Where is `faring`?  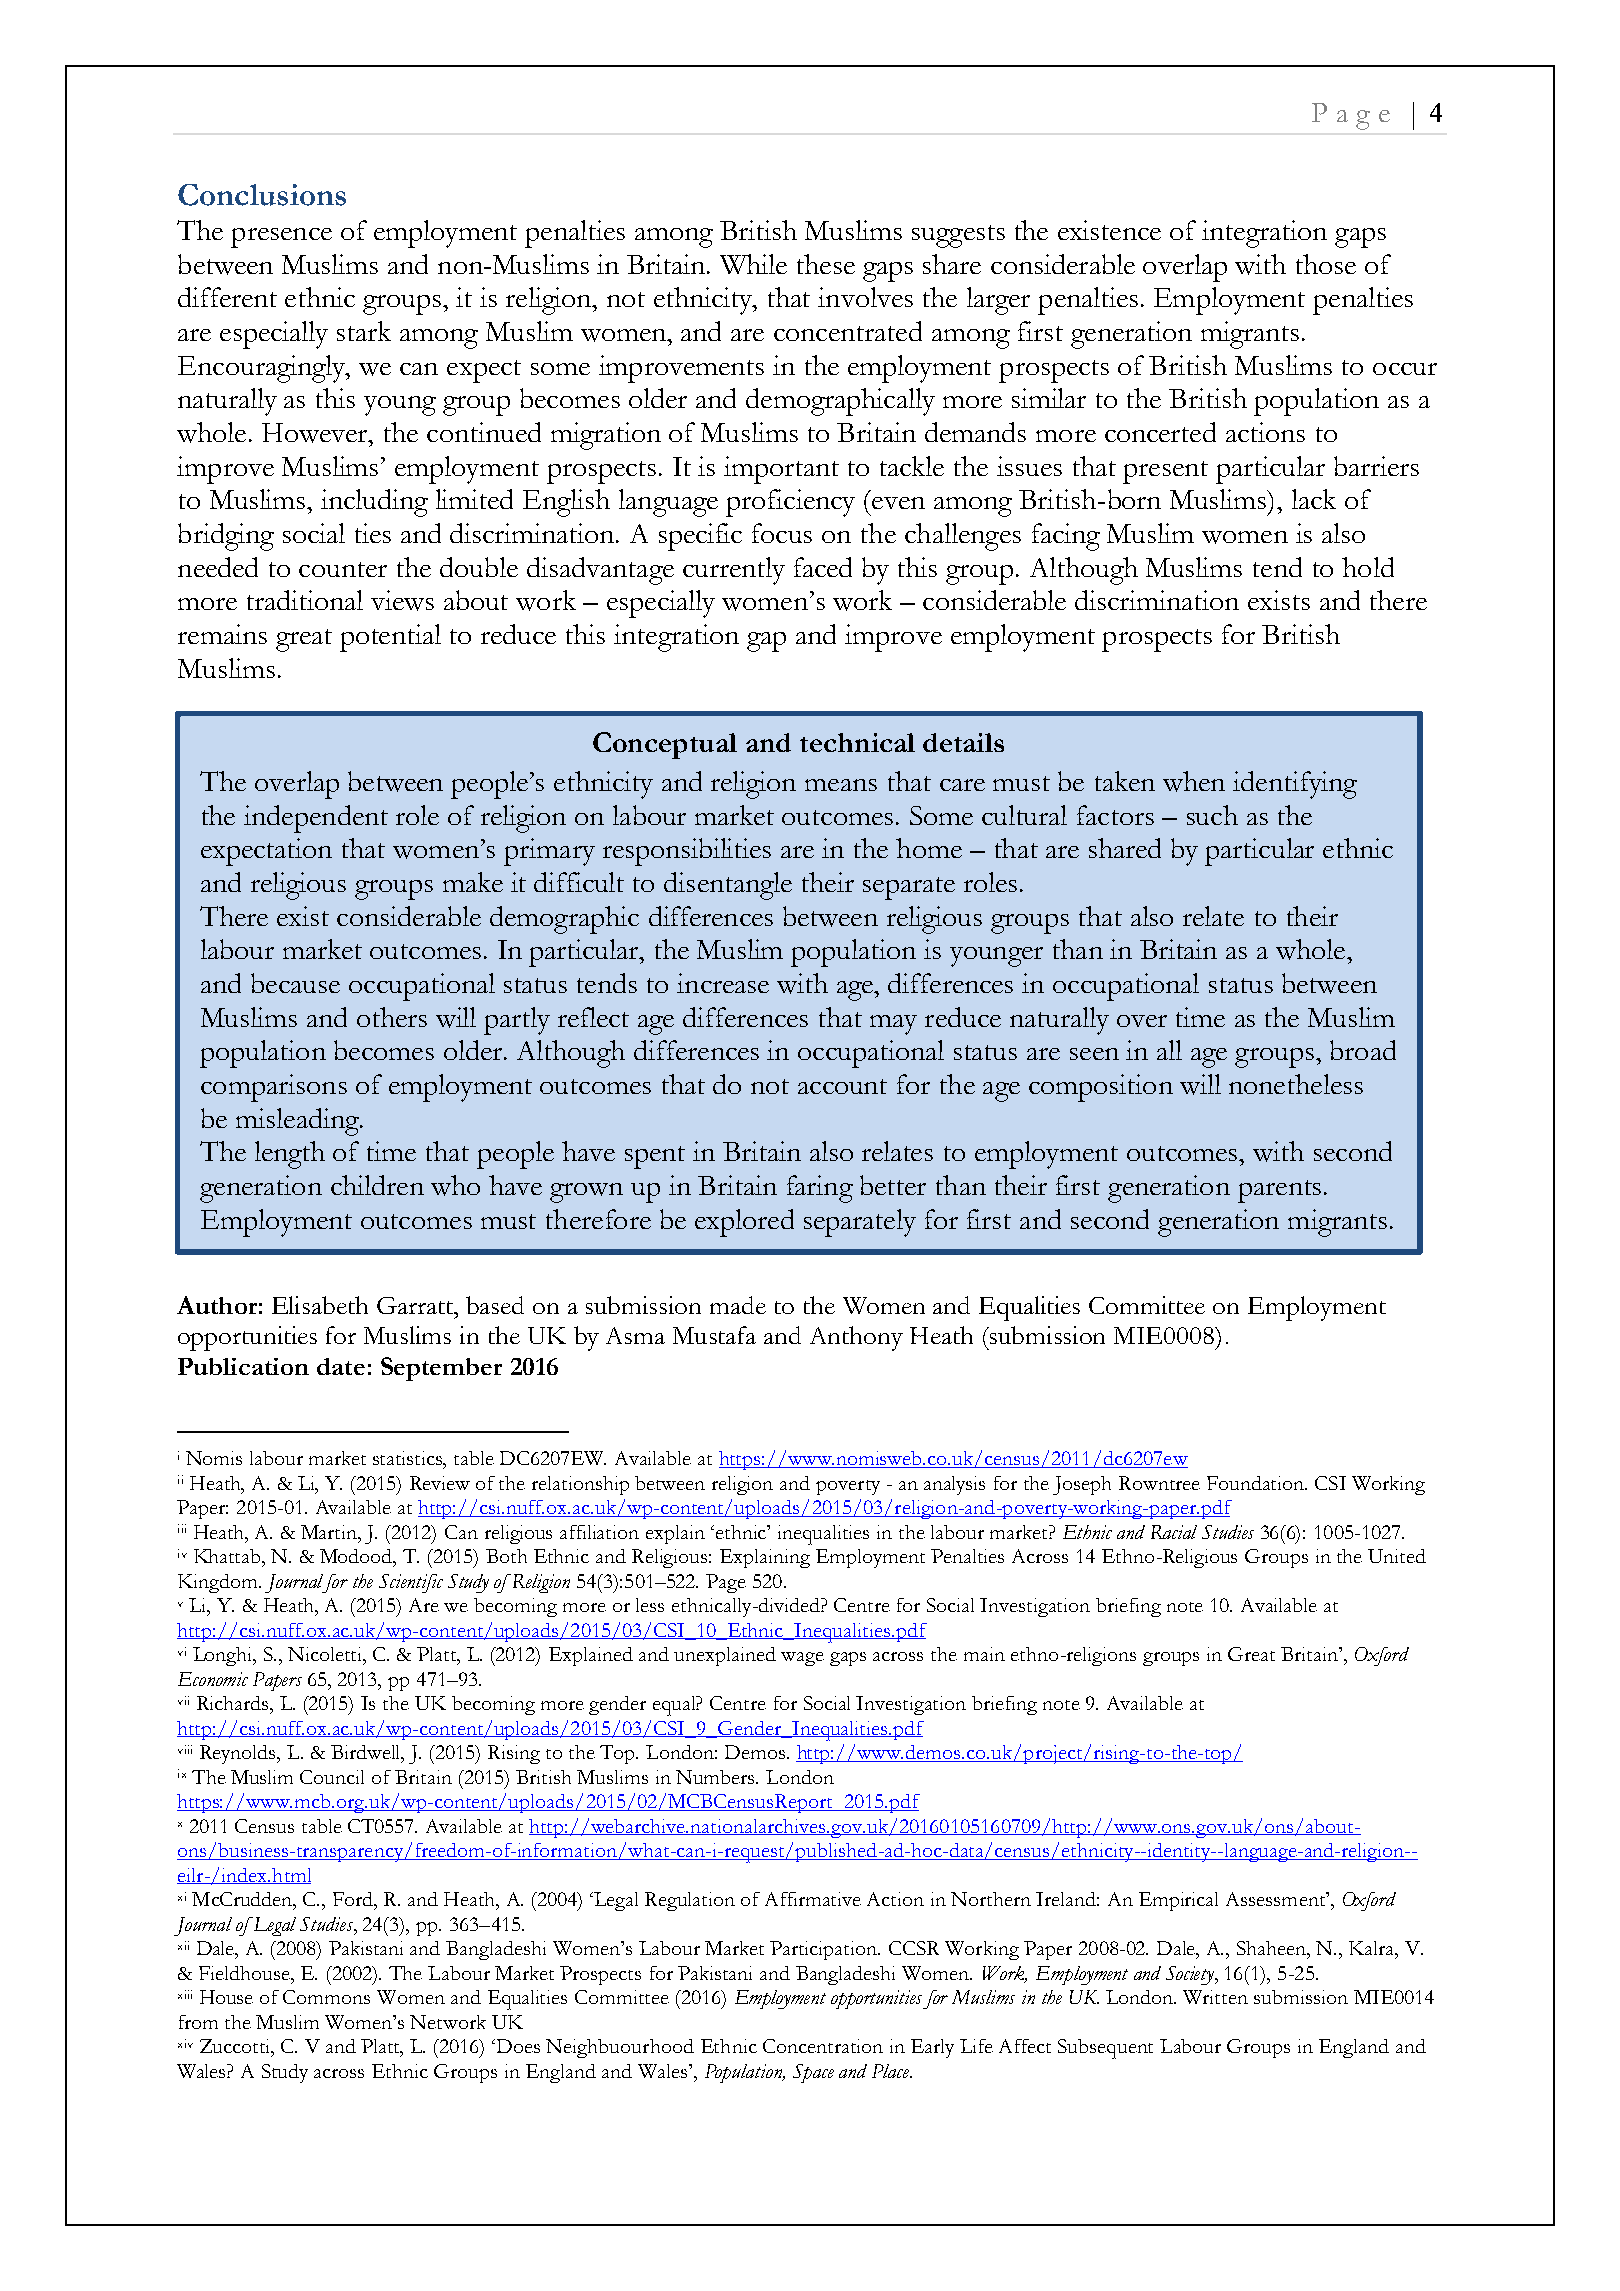
faring is located at coordinates (820, 1189).
